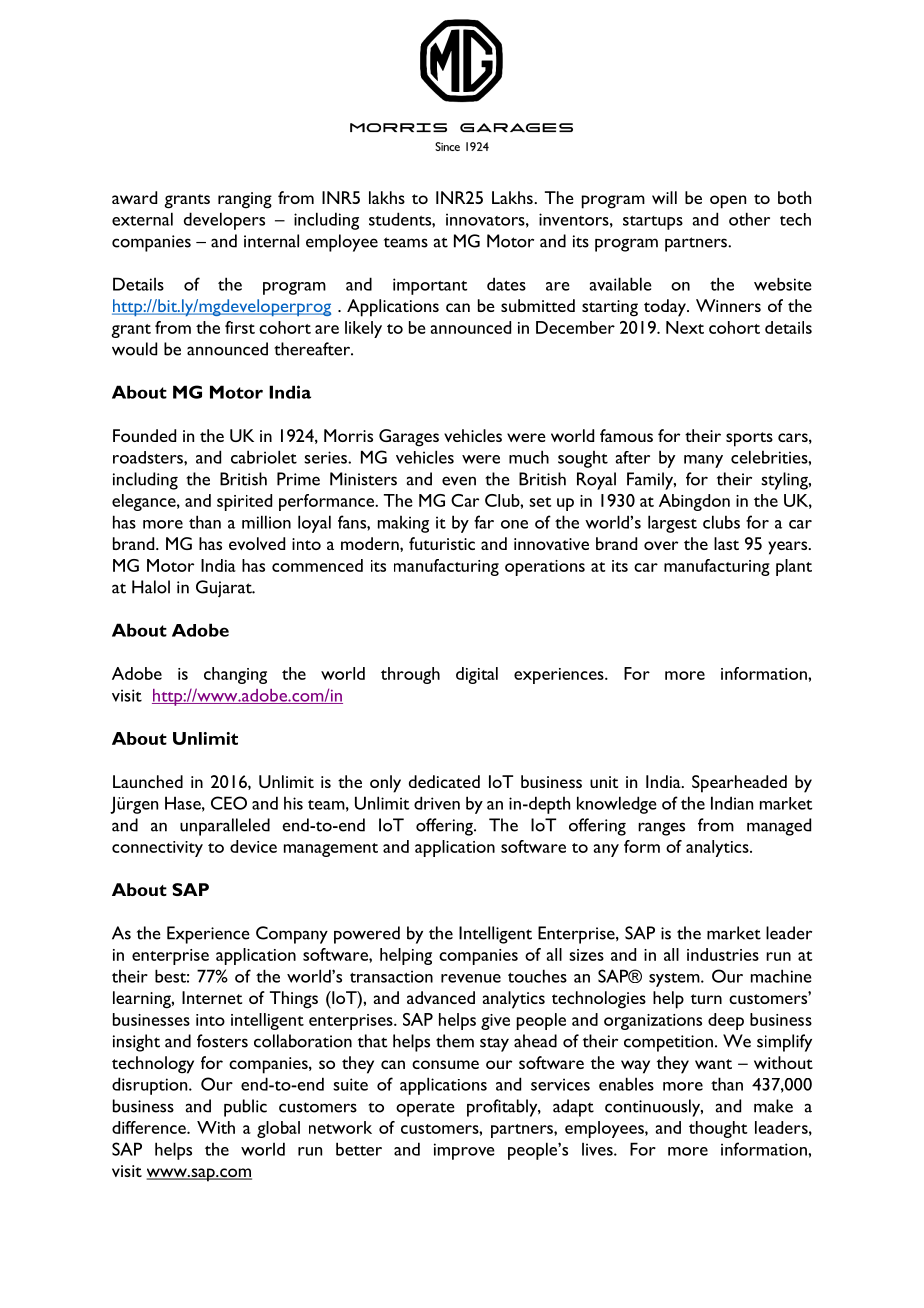 This page has width=924, height=1308. I want to click on improve, so click(464, 1151).
